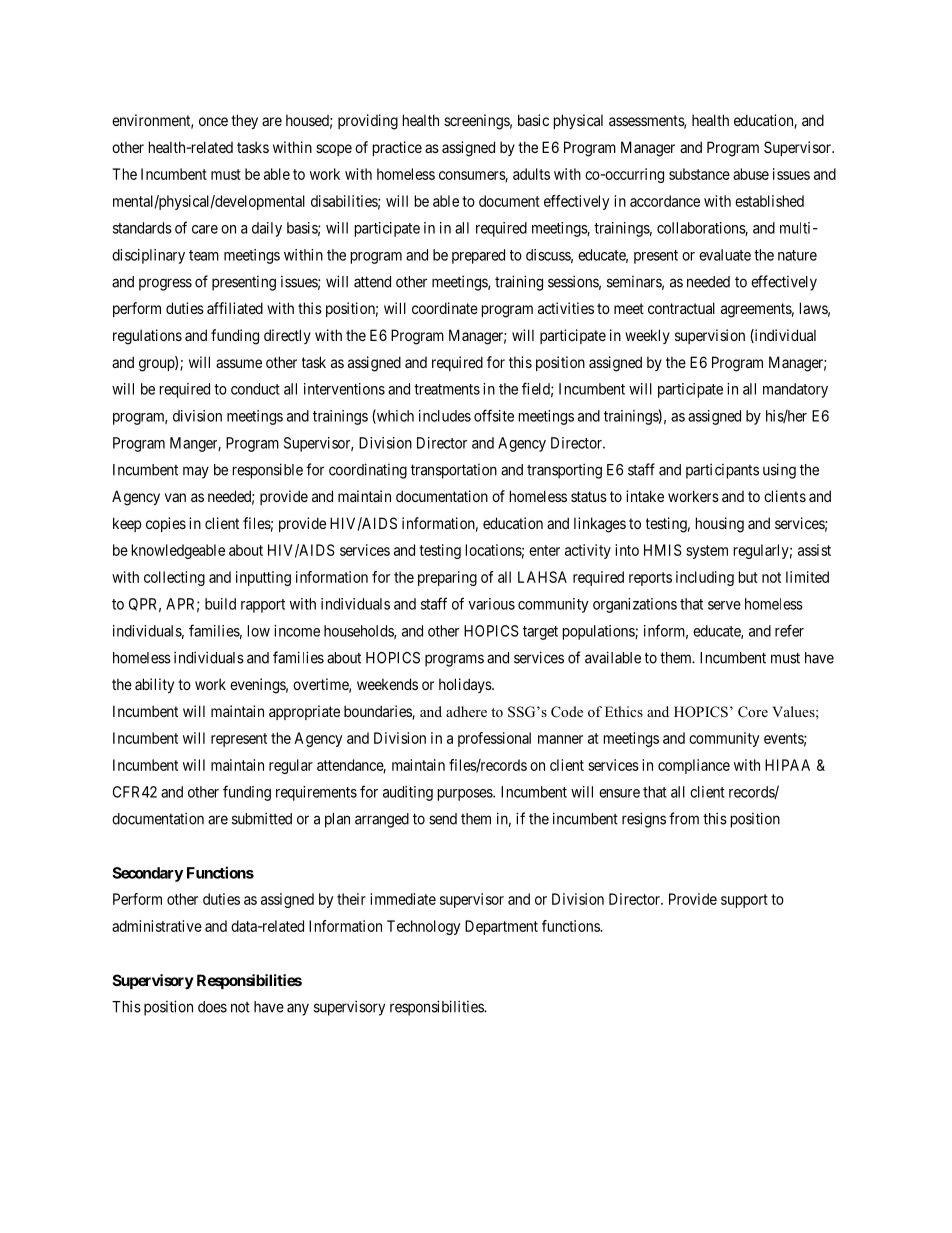 Image resolution: width=952 pixels, height=1233 pixels. I want to click on practice, so click(397, 148).
